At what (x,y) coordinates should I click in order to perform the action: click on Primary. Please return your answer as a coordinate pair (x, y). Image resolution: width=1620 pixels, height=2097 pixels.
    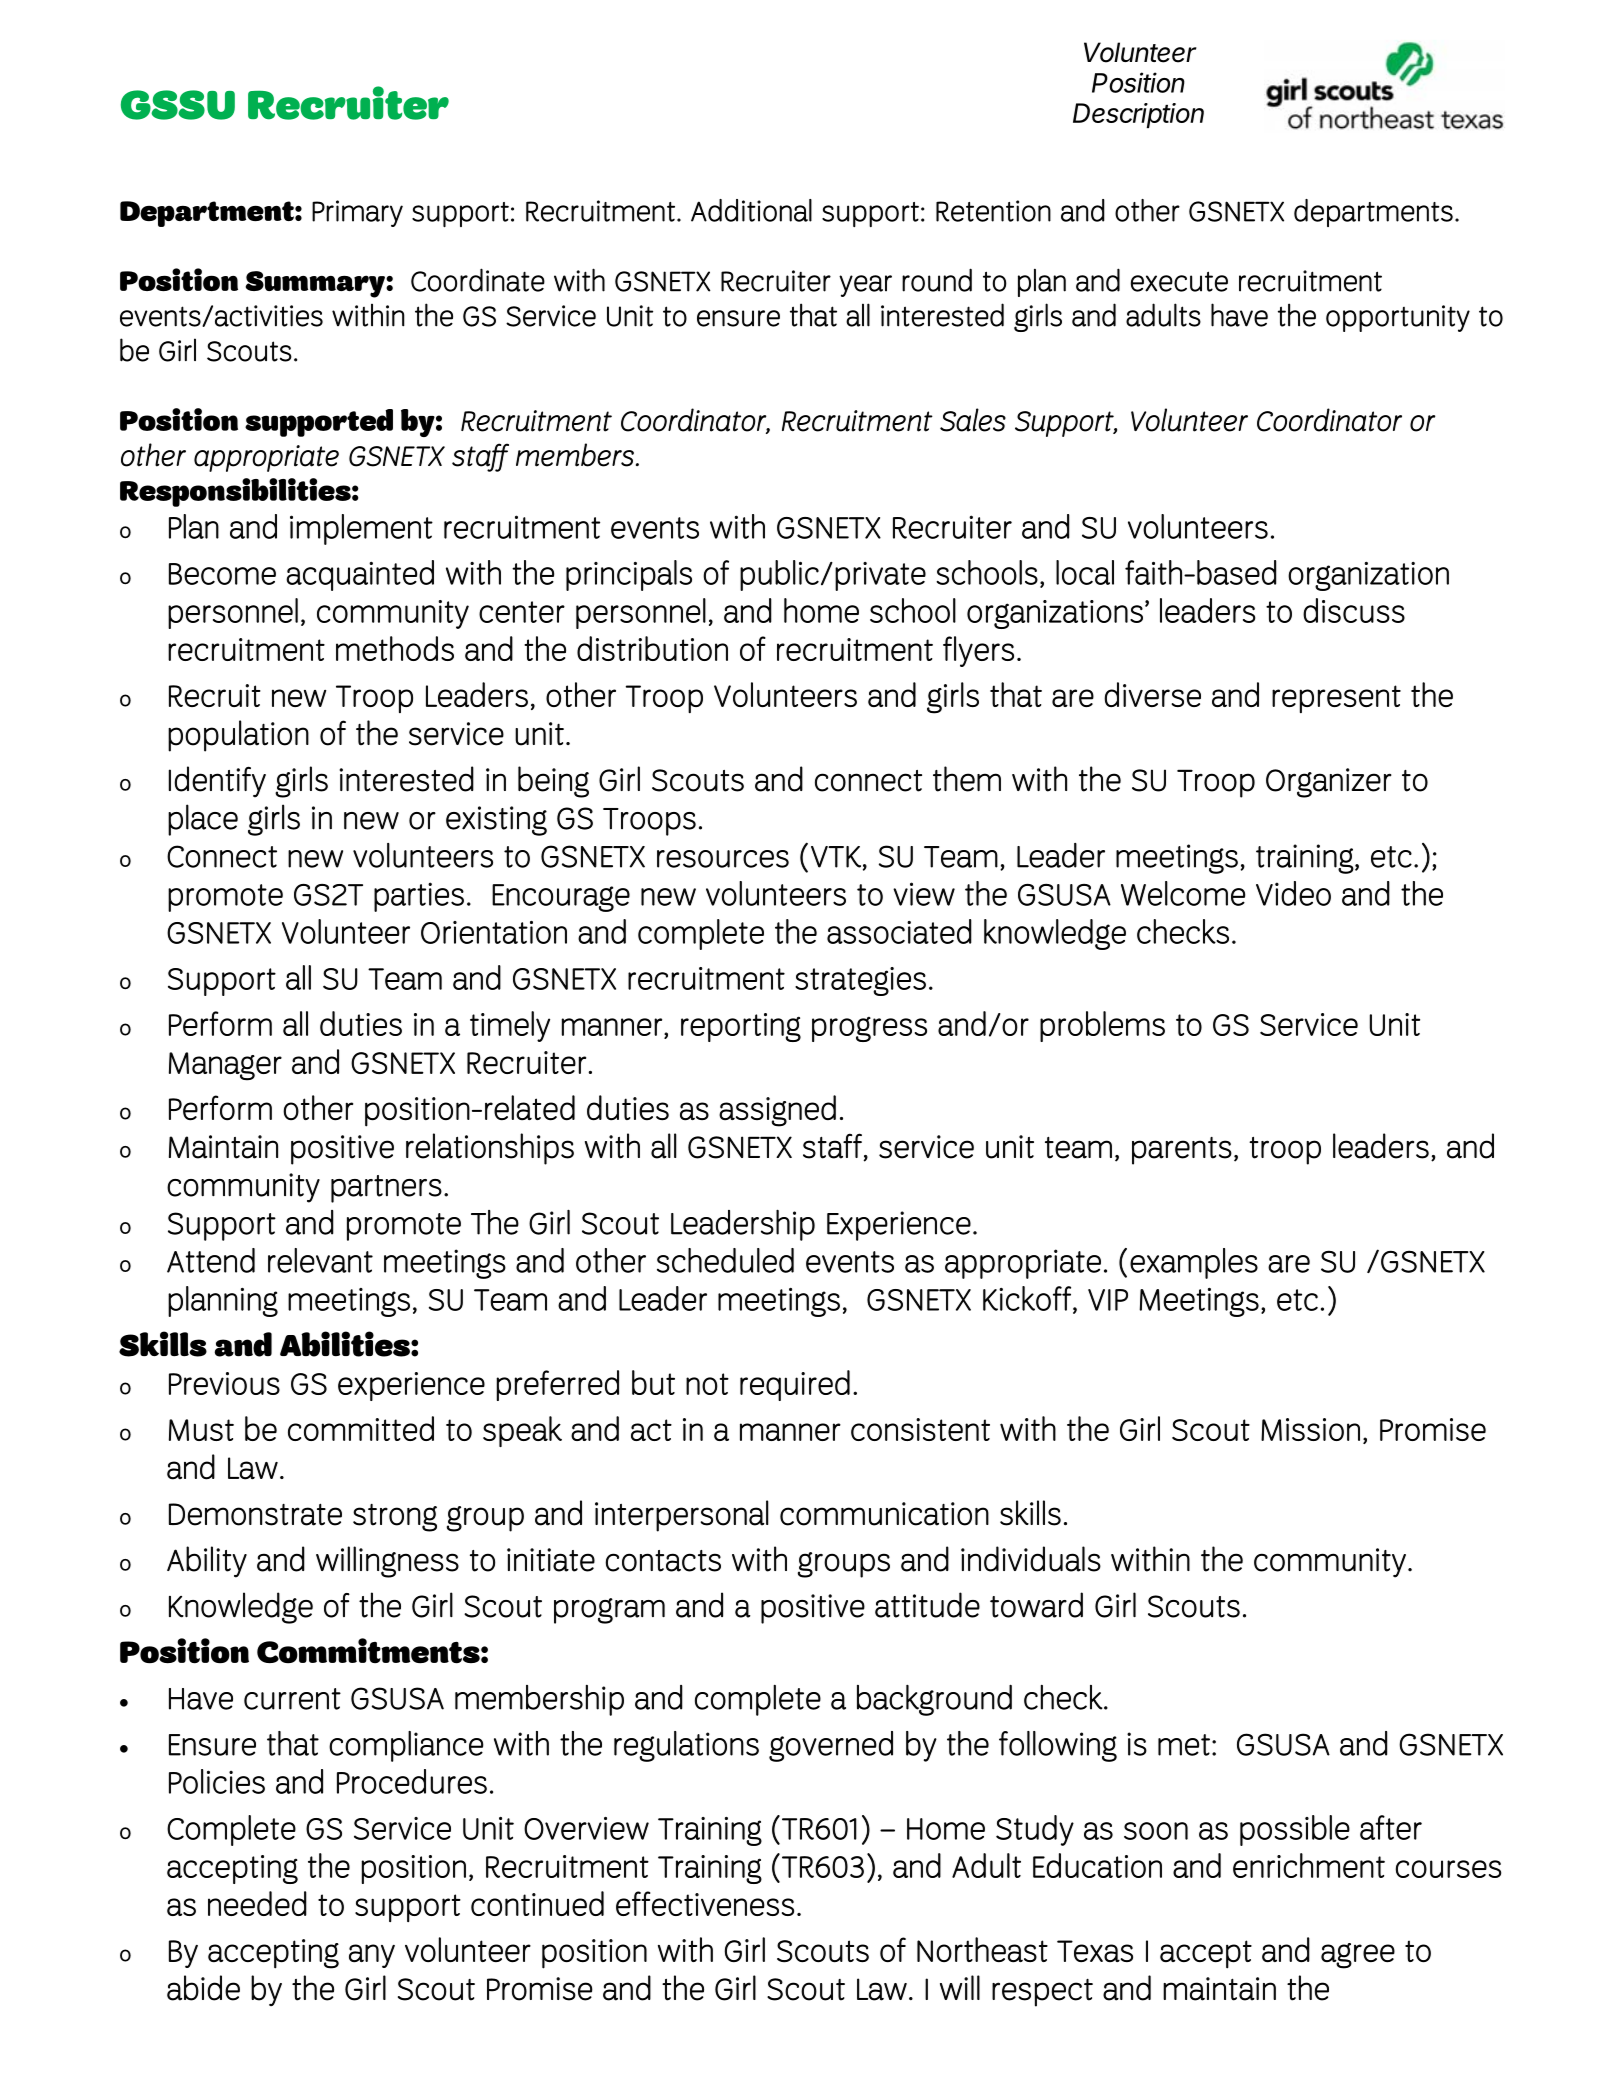
    Looking at the image, I should click on (357, 213).
